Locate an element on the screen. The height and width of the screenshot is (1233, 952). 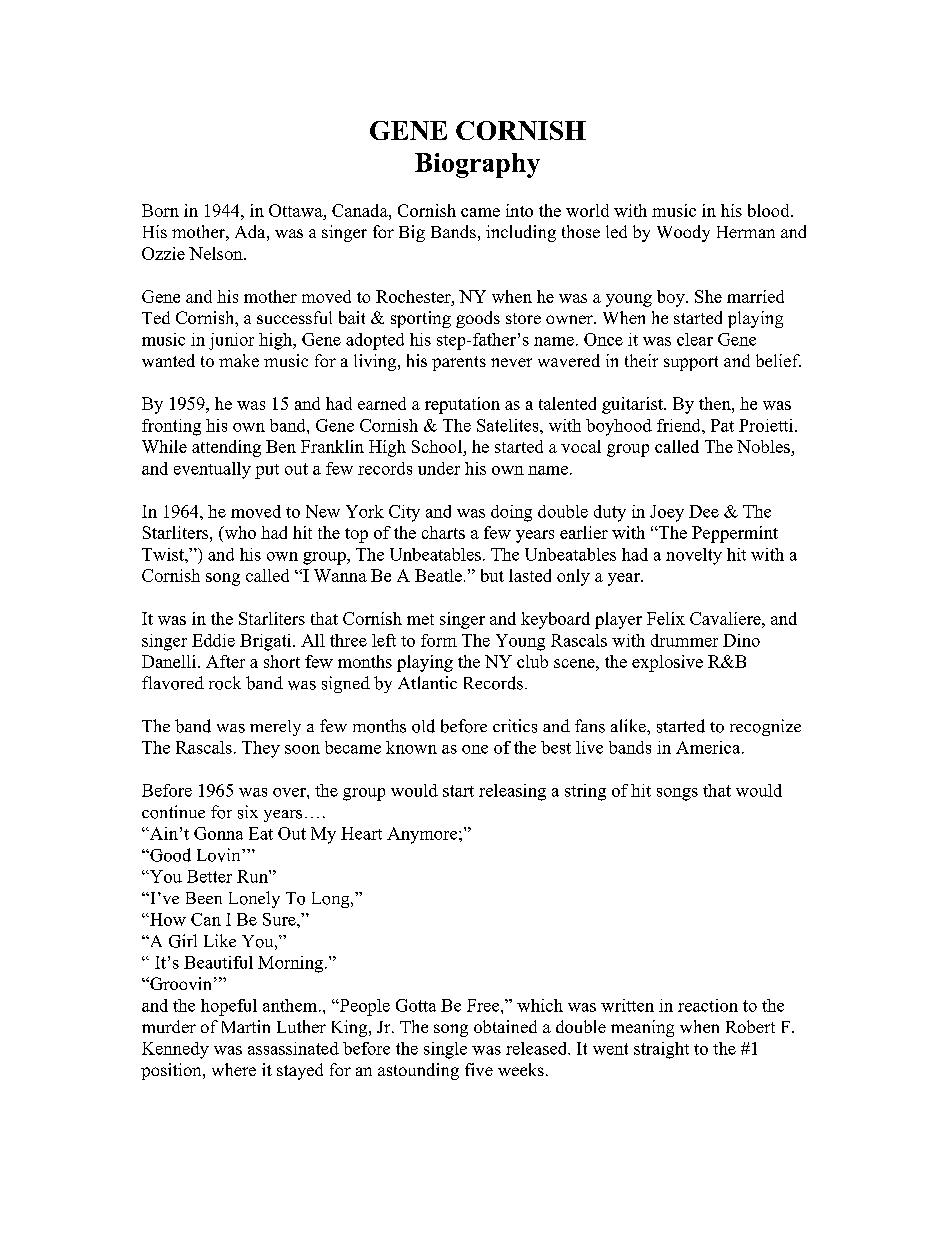
Ottawa is located at coordinates (297, 210).
